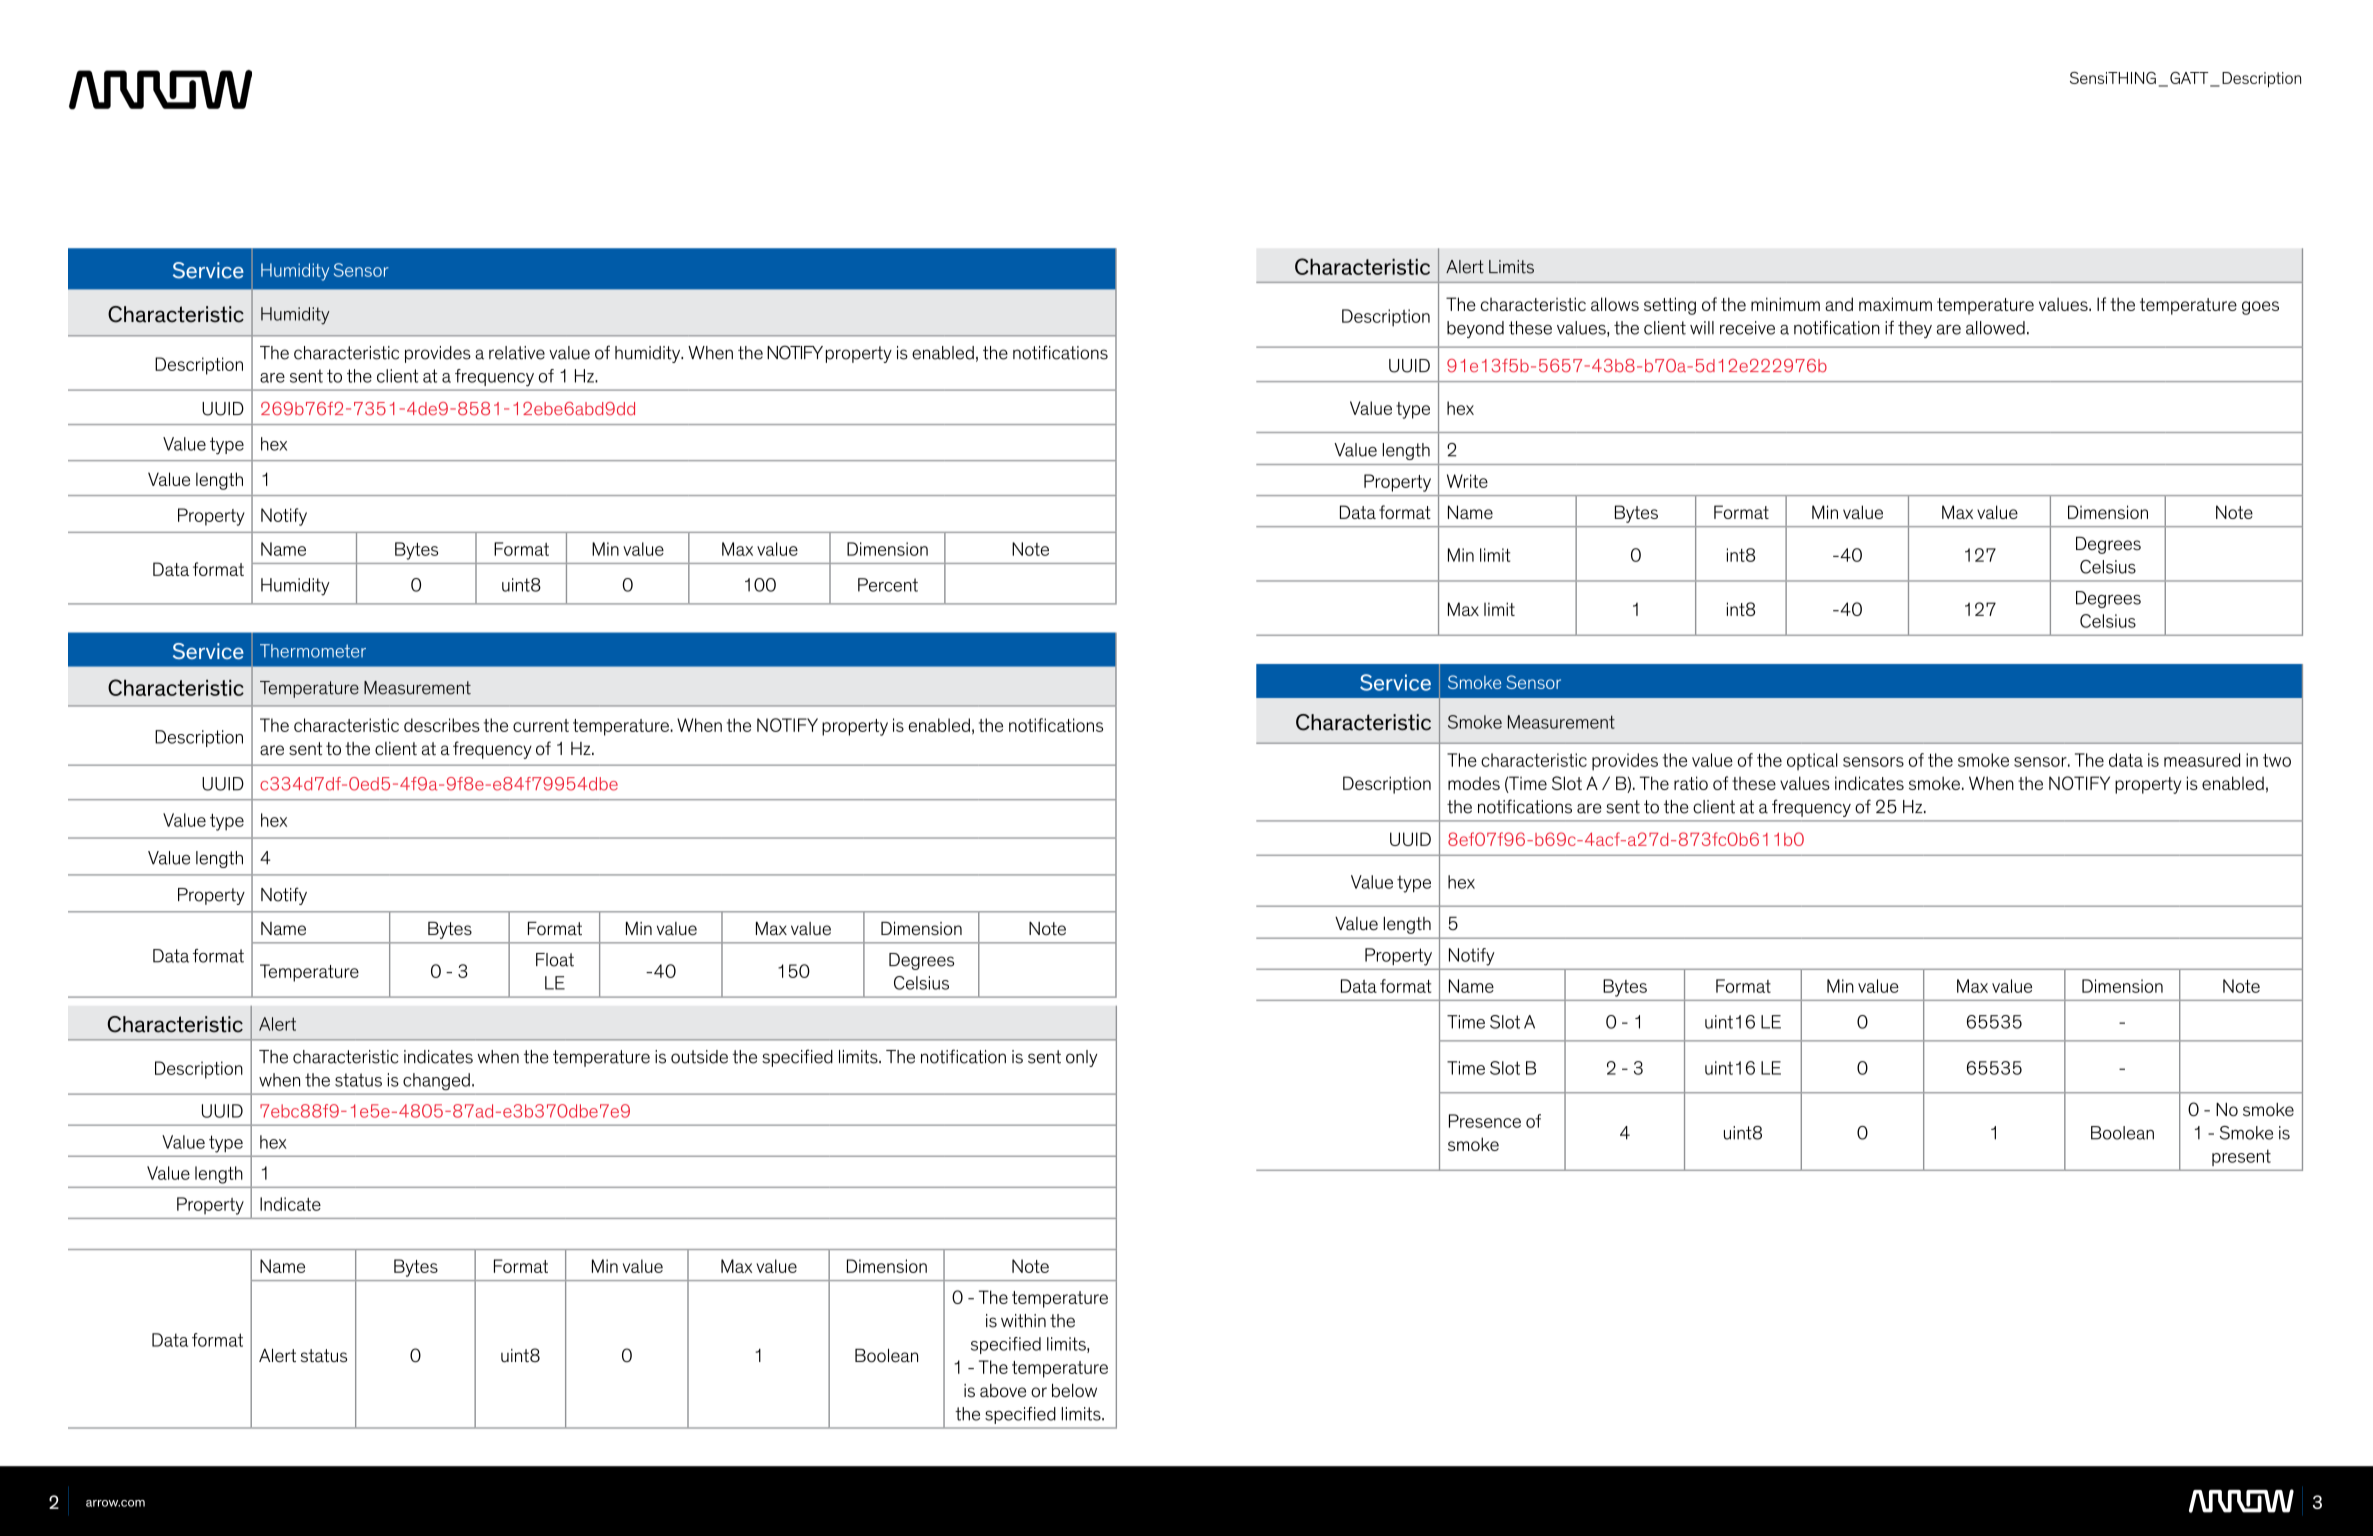 The width and height of the screenshot is (2373, 1536). I want to click on above, so click(1003, 1391).
